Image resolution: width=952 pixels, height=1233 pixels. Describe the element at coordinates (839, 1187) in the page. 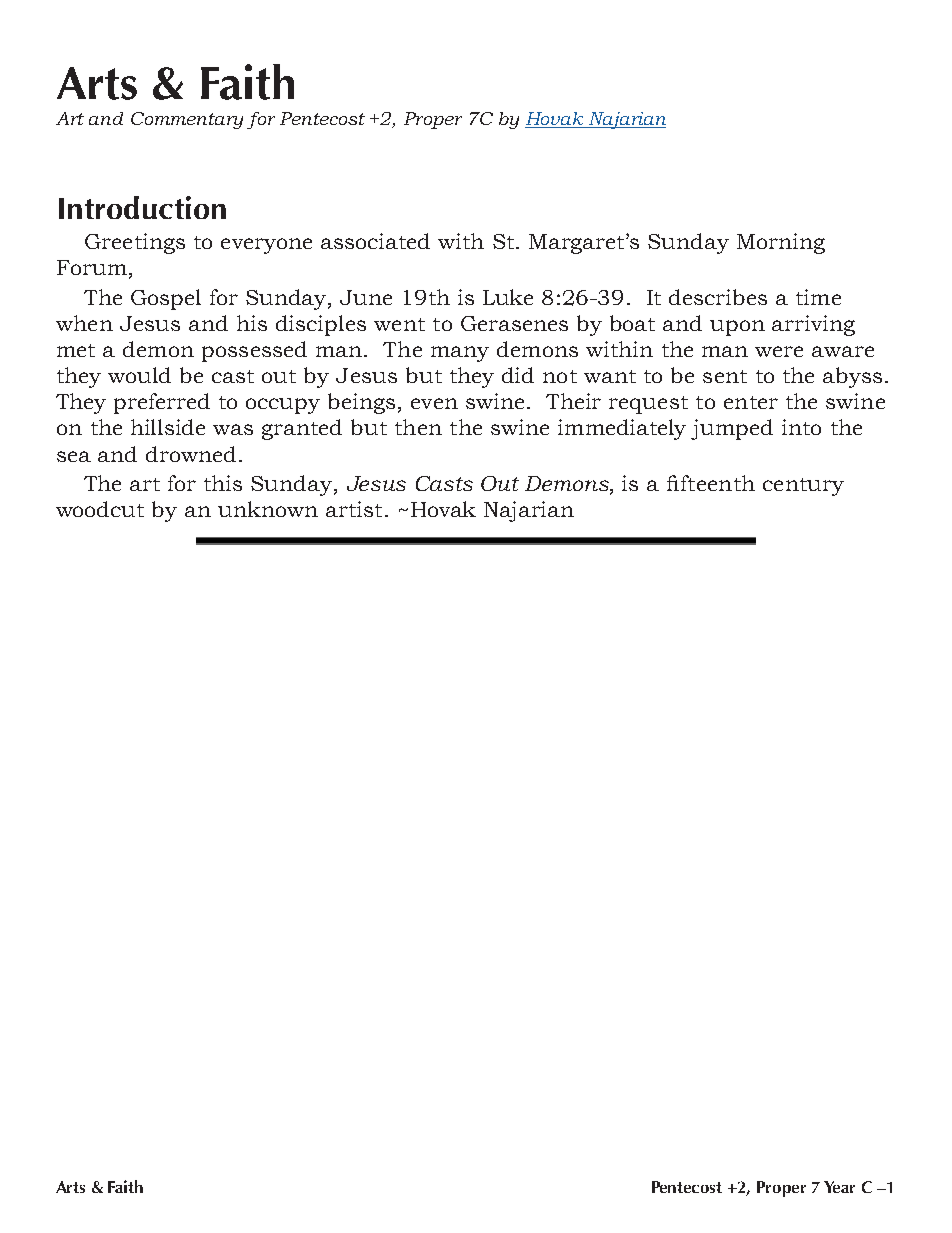

I see `Year` at that location.
